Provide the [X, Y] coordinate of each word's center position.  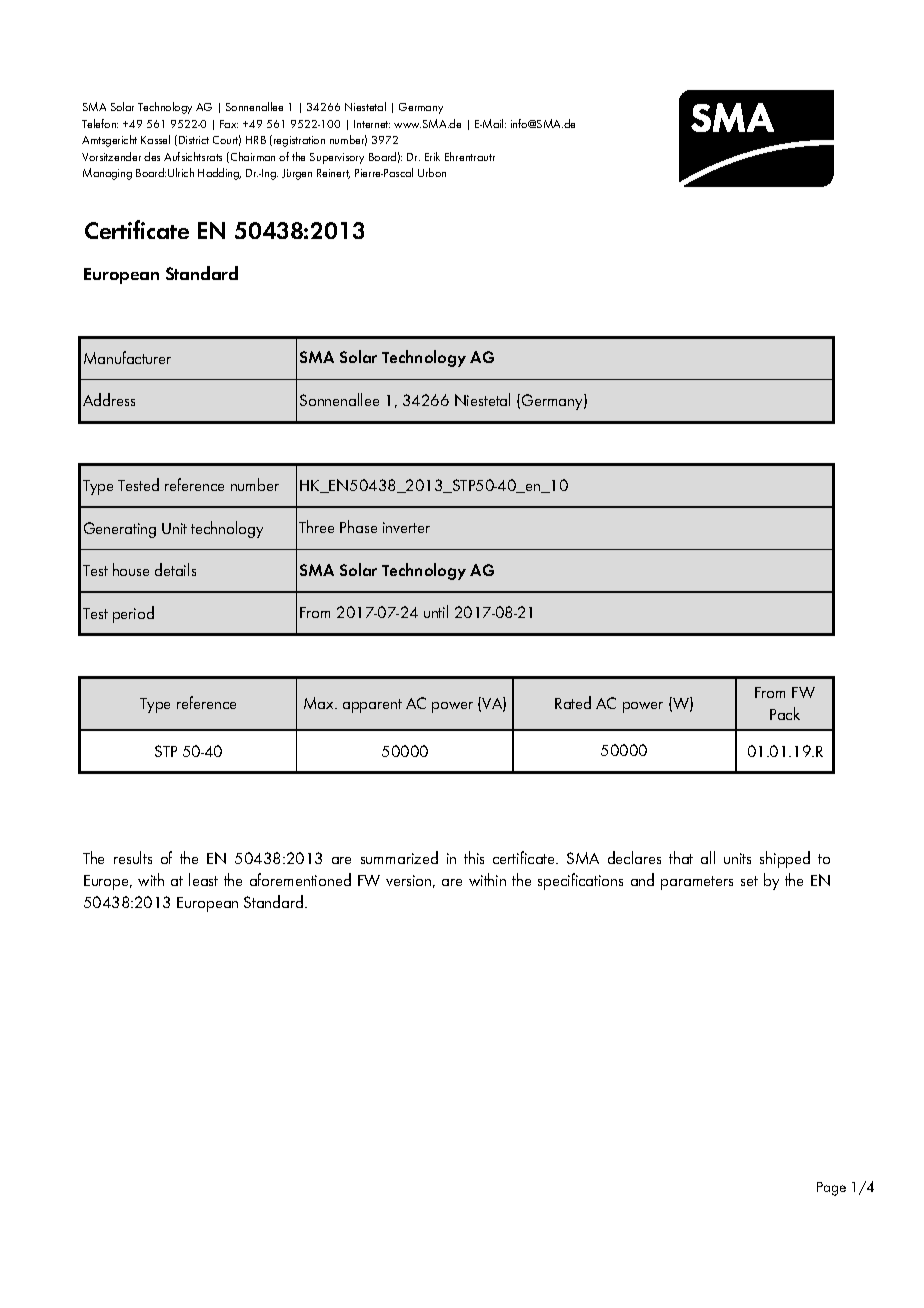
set [749, 881]
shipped [785, 859]
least [203, 879]
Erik [432, 156]
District [194, 140]
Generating [120, 530]
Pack [785, 713]
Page [831, 1189]
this [474, 857]
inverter [406, 527]
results [133, 857]
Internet [372, 124]
